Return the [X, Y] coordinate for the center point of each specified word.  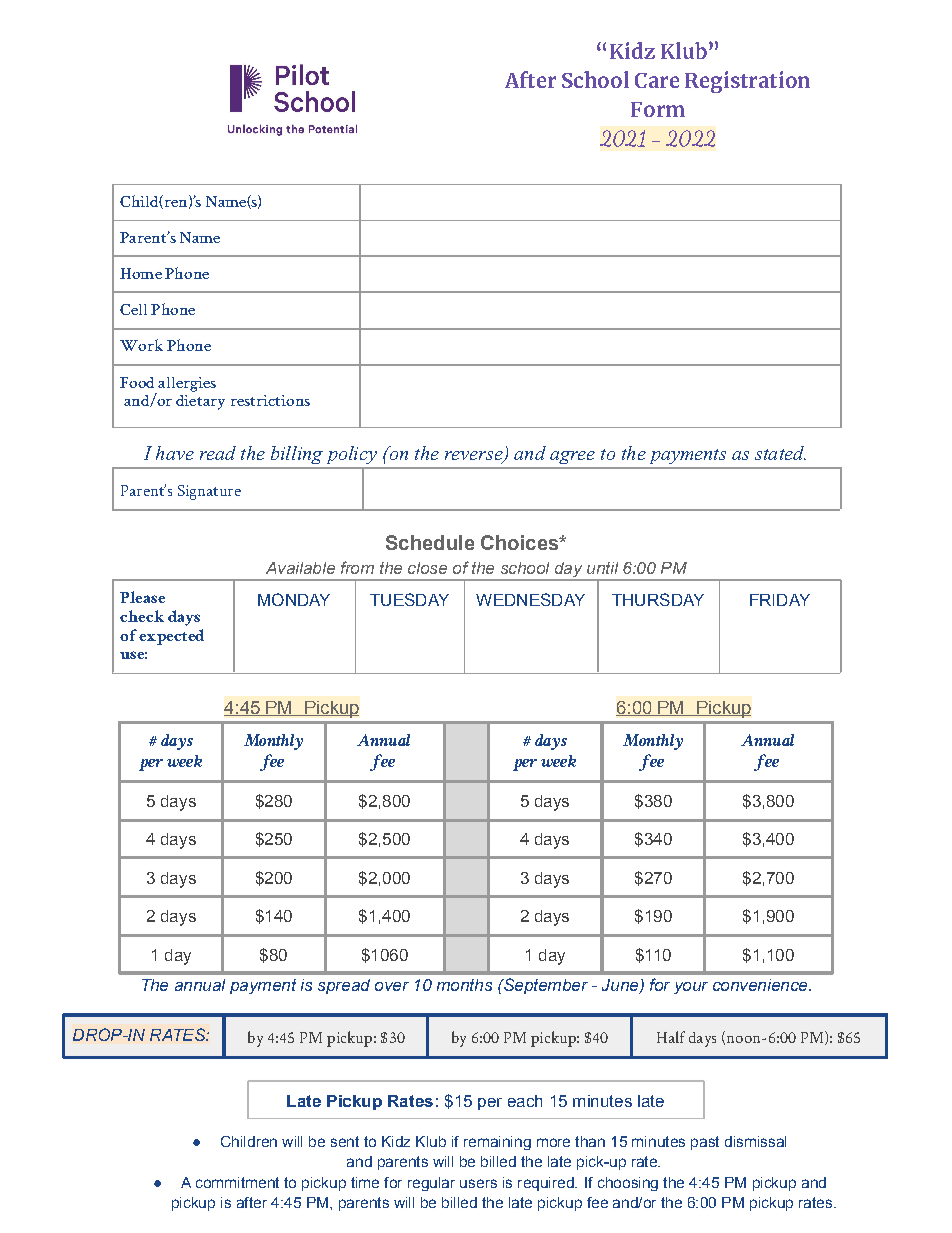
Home [141, 273]
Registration [747, 82]
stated [780, 453]
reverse [475, 457]
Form [658, 109]
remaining [497, 1143]
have [175, 453]
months [464, 985]
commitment [237, 1182]
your [691, 988]
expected [171, 637]
